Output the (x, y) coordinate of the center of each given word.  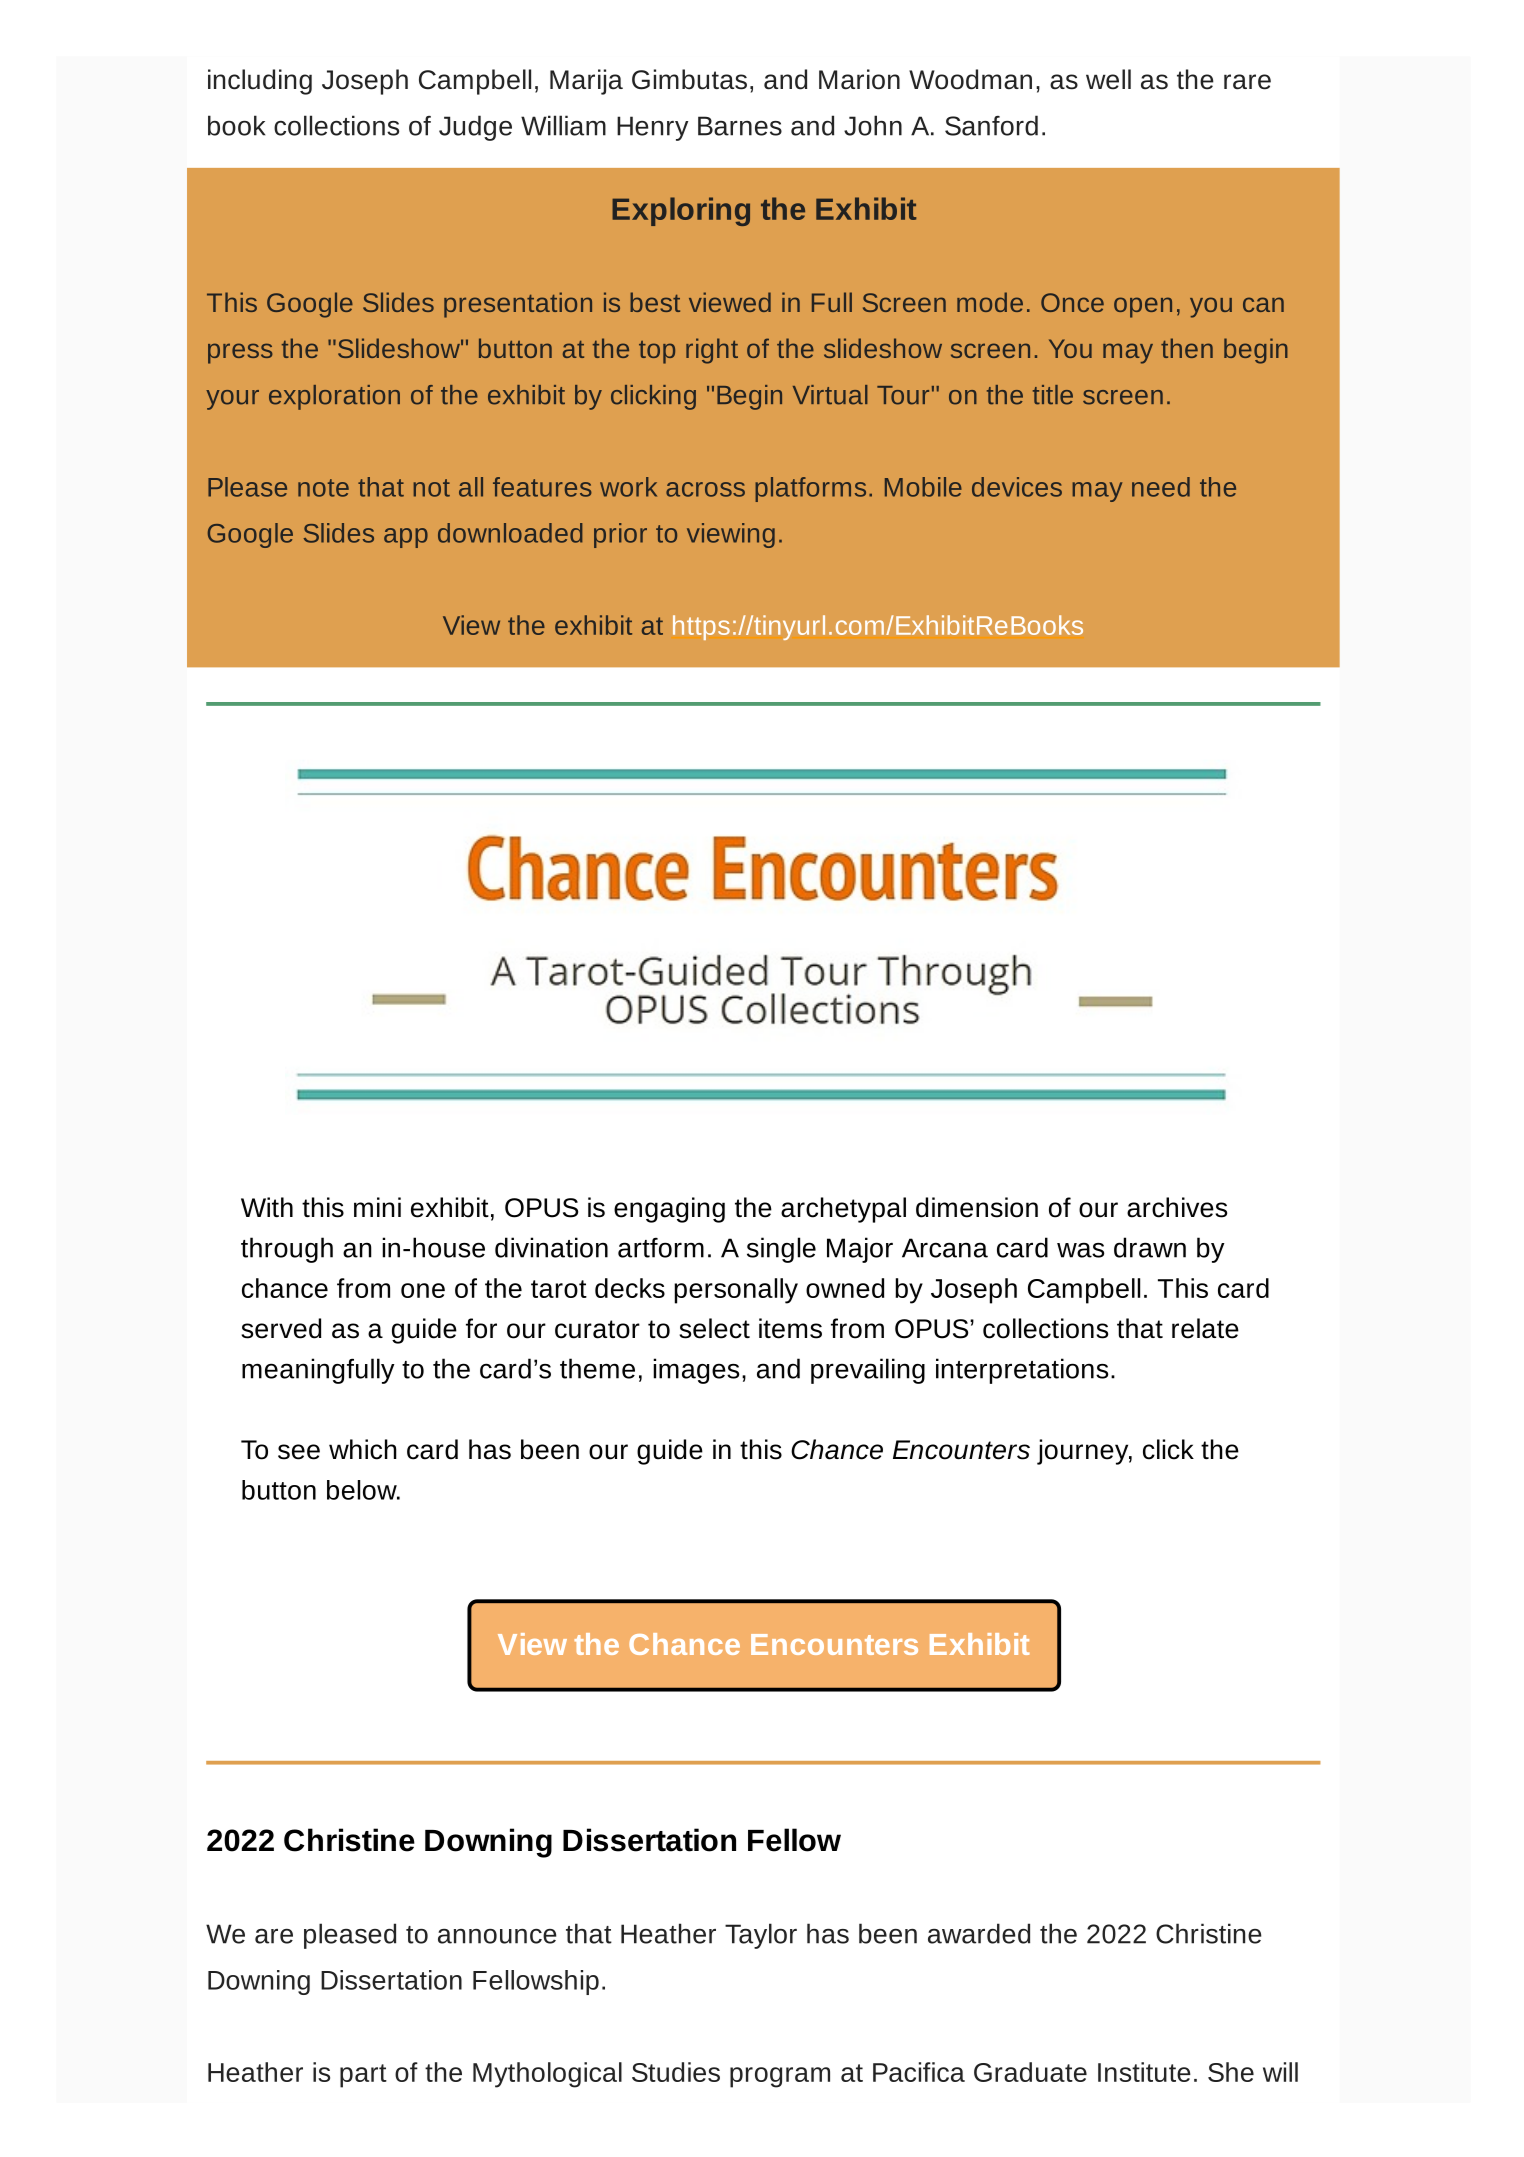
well (1108, 79)
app (406, 538)
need (1161, 487)
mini (377, 1207)
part (363, 2076)
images (696, 1371)
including (260, 82)
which (363, 1449)
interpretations (1022, 1371)
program (780, 2077)
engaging (669, 1210)
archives (1177, 1207)
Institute (1144, 2072)
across (705, 489)
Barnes (740, 126)
